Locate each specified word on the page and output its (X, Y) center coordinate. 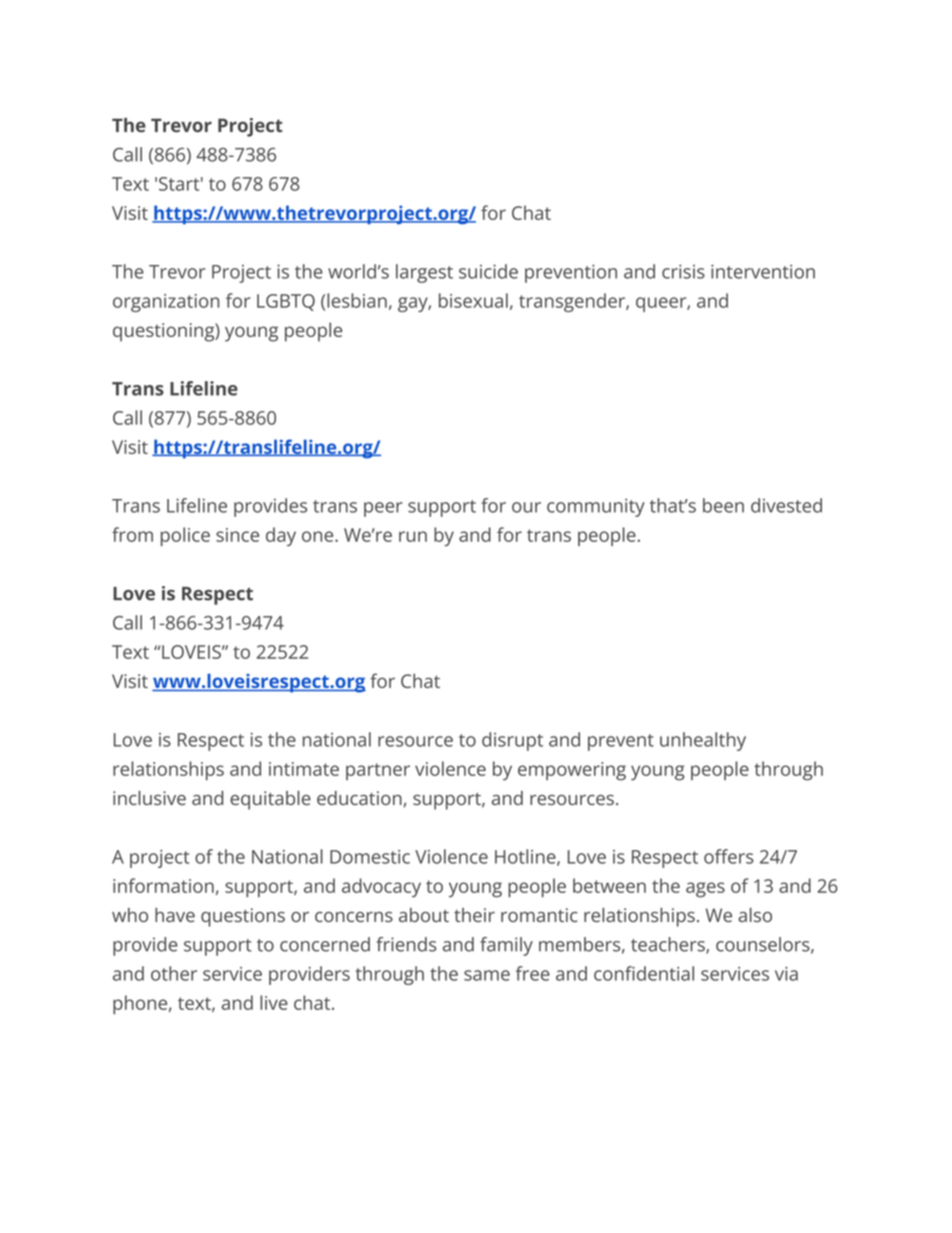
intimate (304, 769)
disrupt (512, 741)
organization (166, 303)
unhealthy (703, 741)
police (185, 536)
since (237, 535)
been (723, 505)
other (174, 973)
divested (786, 505)
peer (383, 509)
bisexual (473, 300)
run (413, 536)
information (163, 885)
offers (729, 856)
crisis (683, 271)
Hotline (525, 856)
